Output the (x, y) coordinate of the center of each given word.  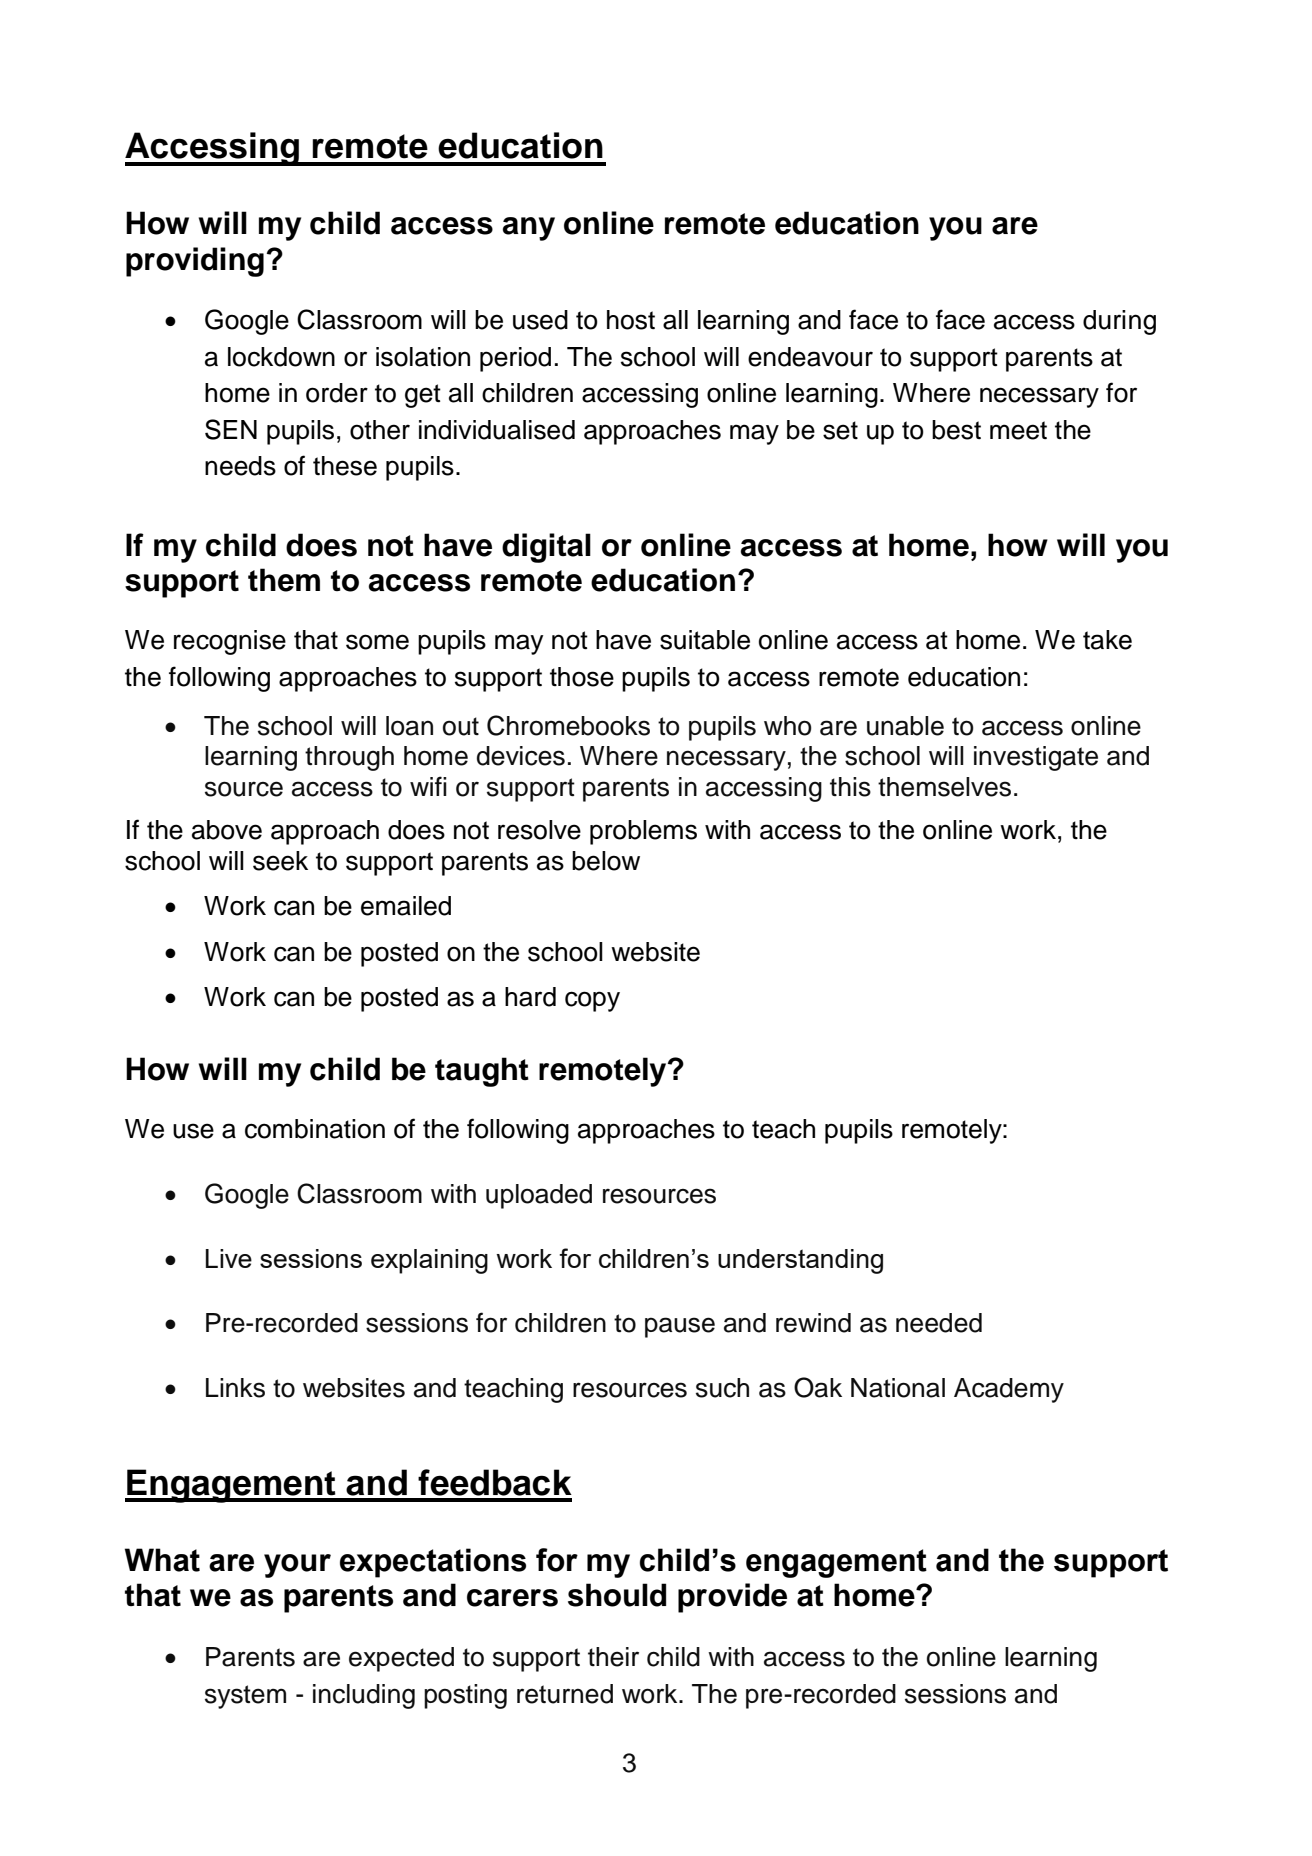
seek (280, 861)
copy (592, 1001)
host (631, 320)
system (245, 1697)
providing (195, 262)
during (1119, 322)
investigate (1036, 758)
